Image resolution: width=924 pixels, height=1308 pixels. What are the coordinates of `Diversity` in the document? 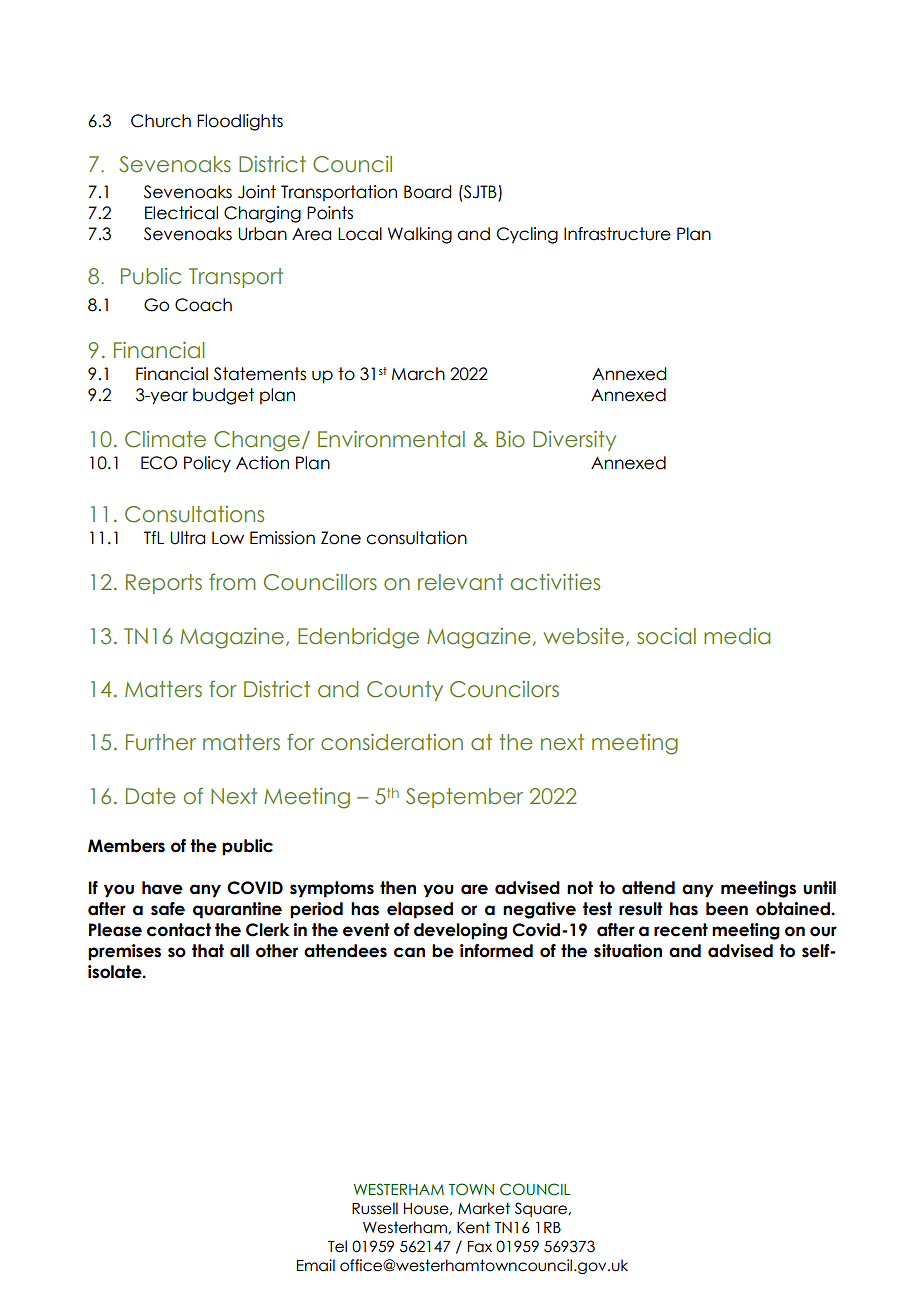 It's located at (574, 441).
